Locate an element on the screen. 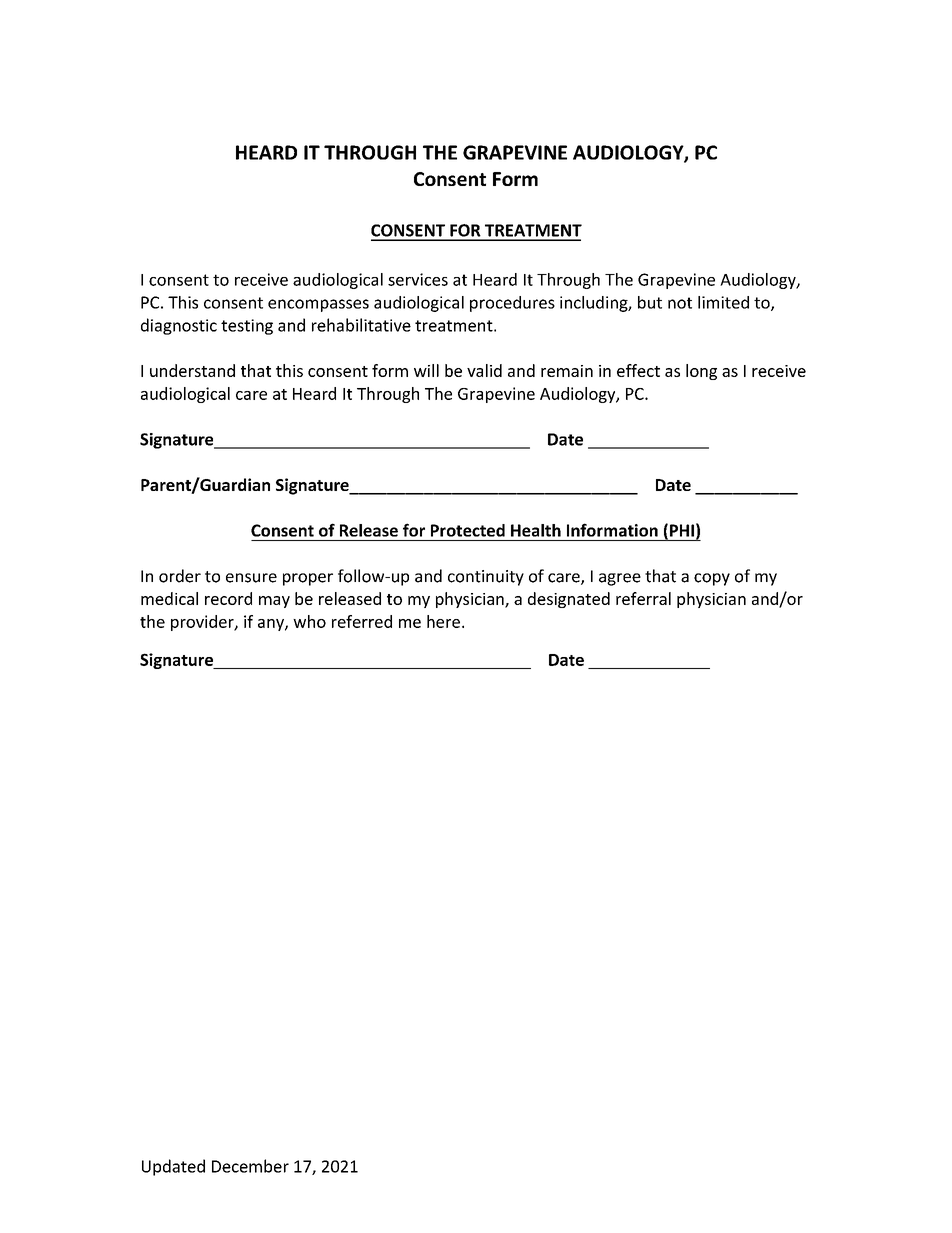  but is located at coordinates (650, 302).
